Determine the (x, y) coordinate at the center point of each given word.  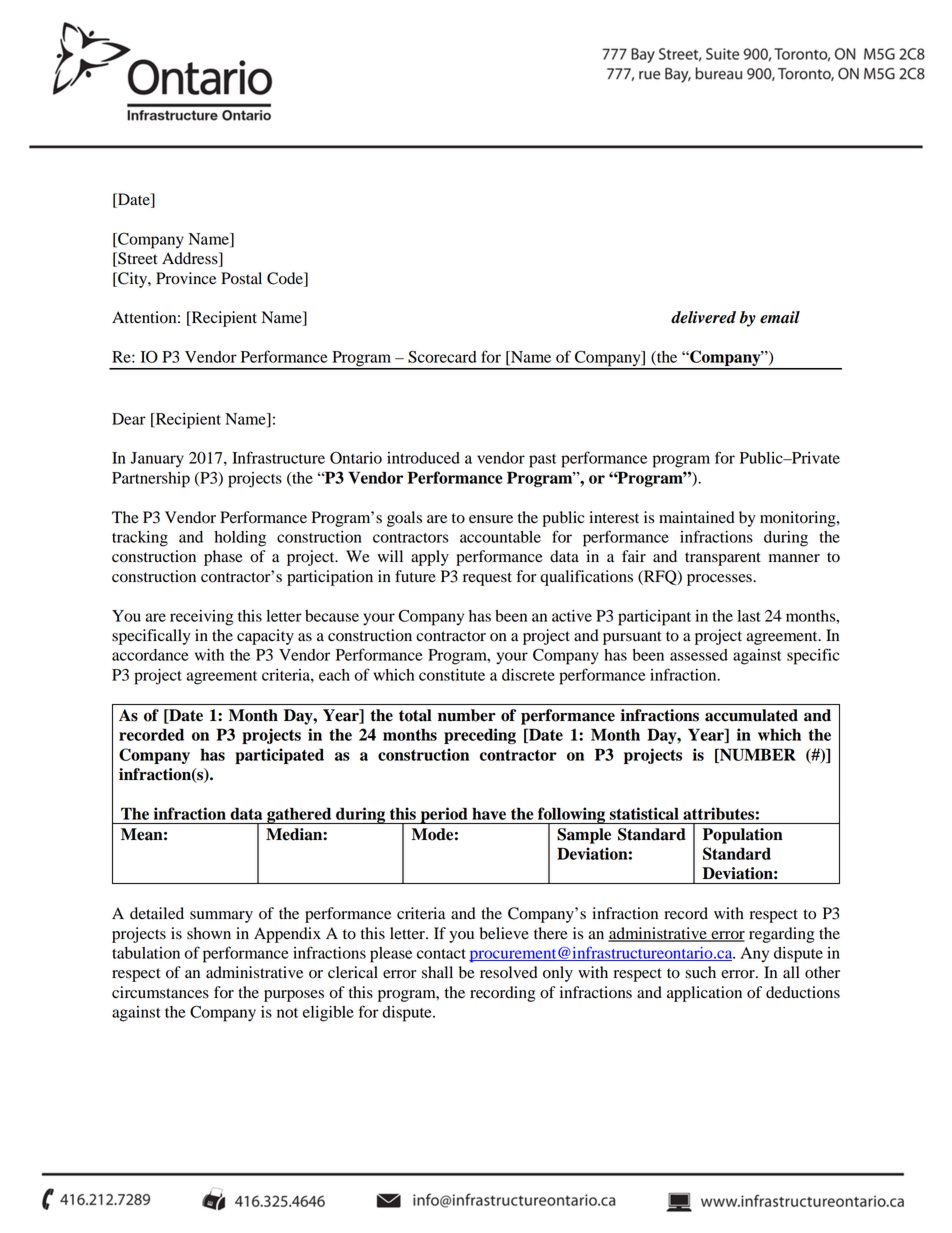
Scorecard (442, 356)
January (157, 460)
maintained (697, 517)
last (749, 616)
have (489, 814)
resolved (509, 972)
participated (279, 756)
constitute (452, 675)
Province (186, 278)
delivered (703, 317)
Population (743, 836)
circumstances (160, 992)
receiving (201, 618)
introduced (423, 458)
